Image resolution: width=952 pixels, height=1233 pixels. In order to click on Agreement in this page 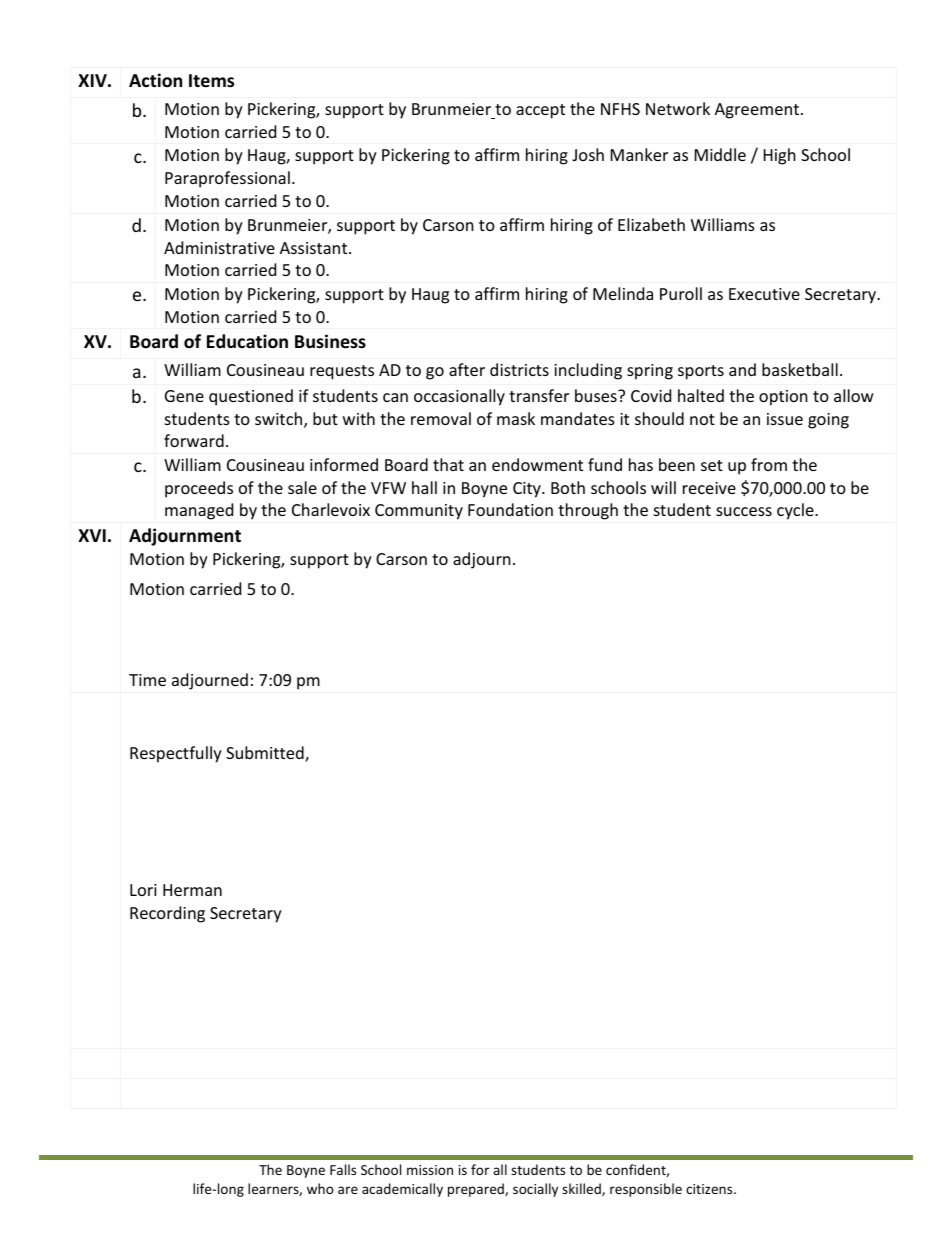, I will do `click(757, 111)`.
